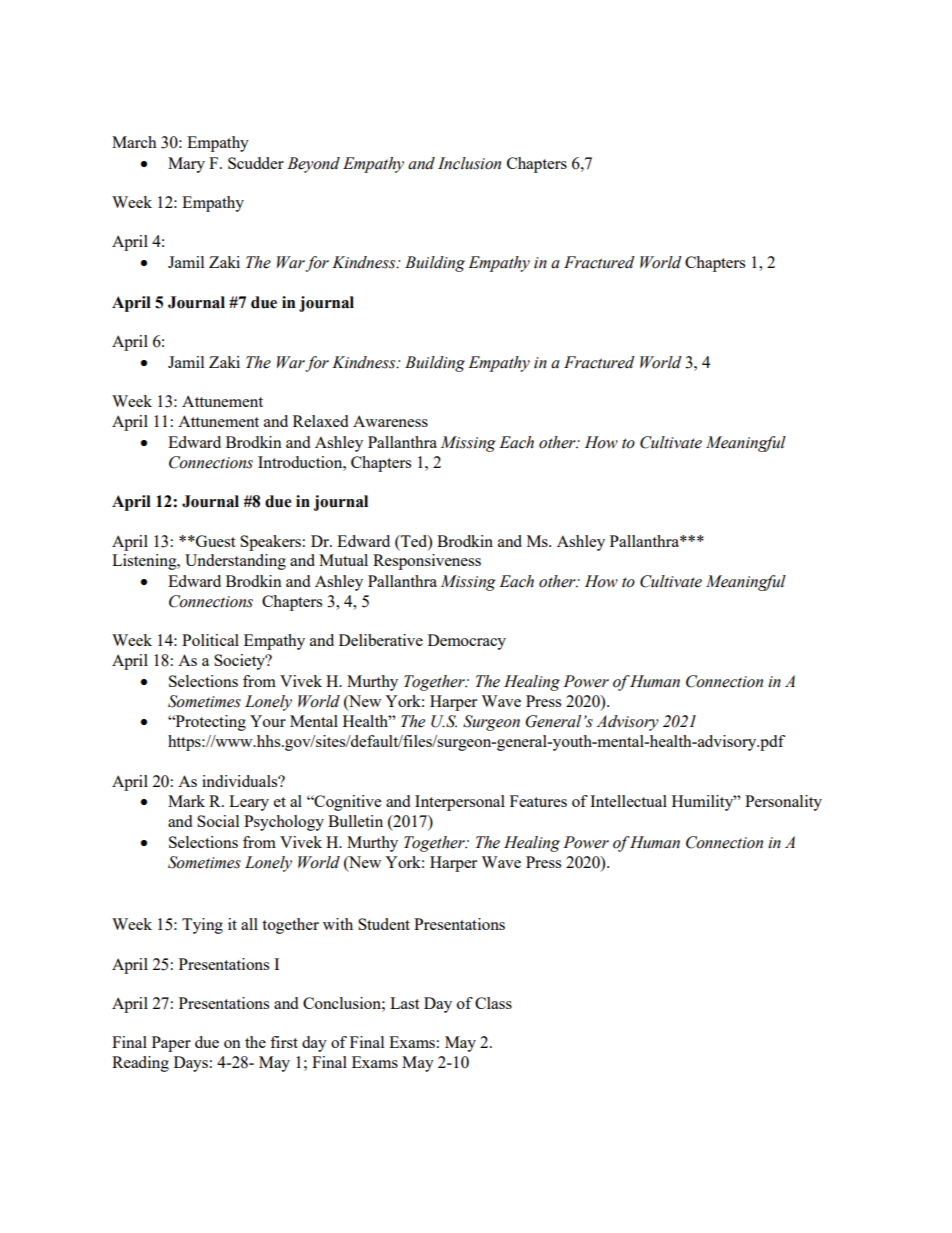 The image size is (952, 1233). What do you see at coordinates (493, 1003) in the screenshot?
I see `Class` at bounding box center [493, 1003].
